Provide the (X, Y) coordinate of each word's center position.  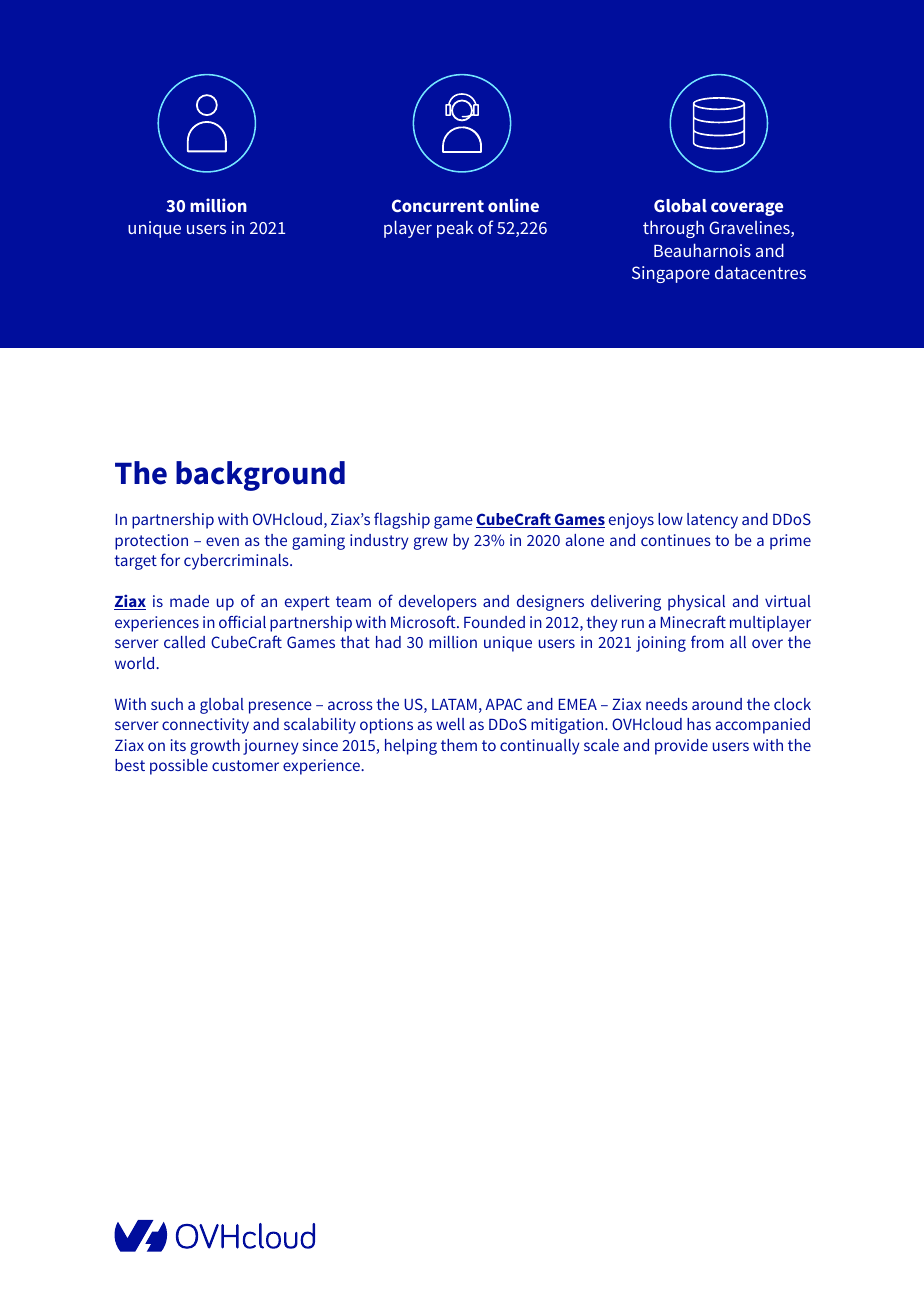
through (673, 229)
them (459, 745)
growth (215, 747)
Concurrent (438, 205)
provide (681, 747)
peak (455, 229)
